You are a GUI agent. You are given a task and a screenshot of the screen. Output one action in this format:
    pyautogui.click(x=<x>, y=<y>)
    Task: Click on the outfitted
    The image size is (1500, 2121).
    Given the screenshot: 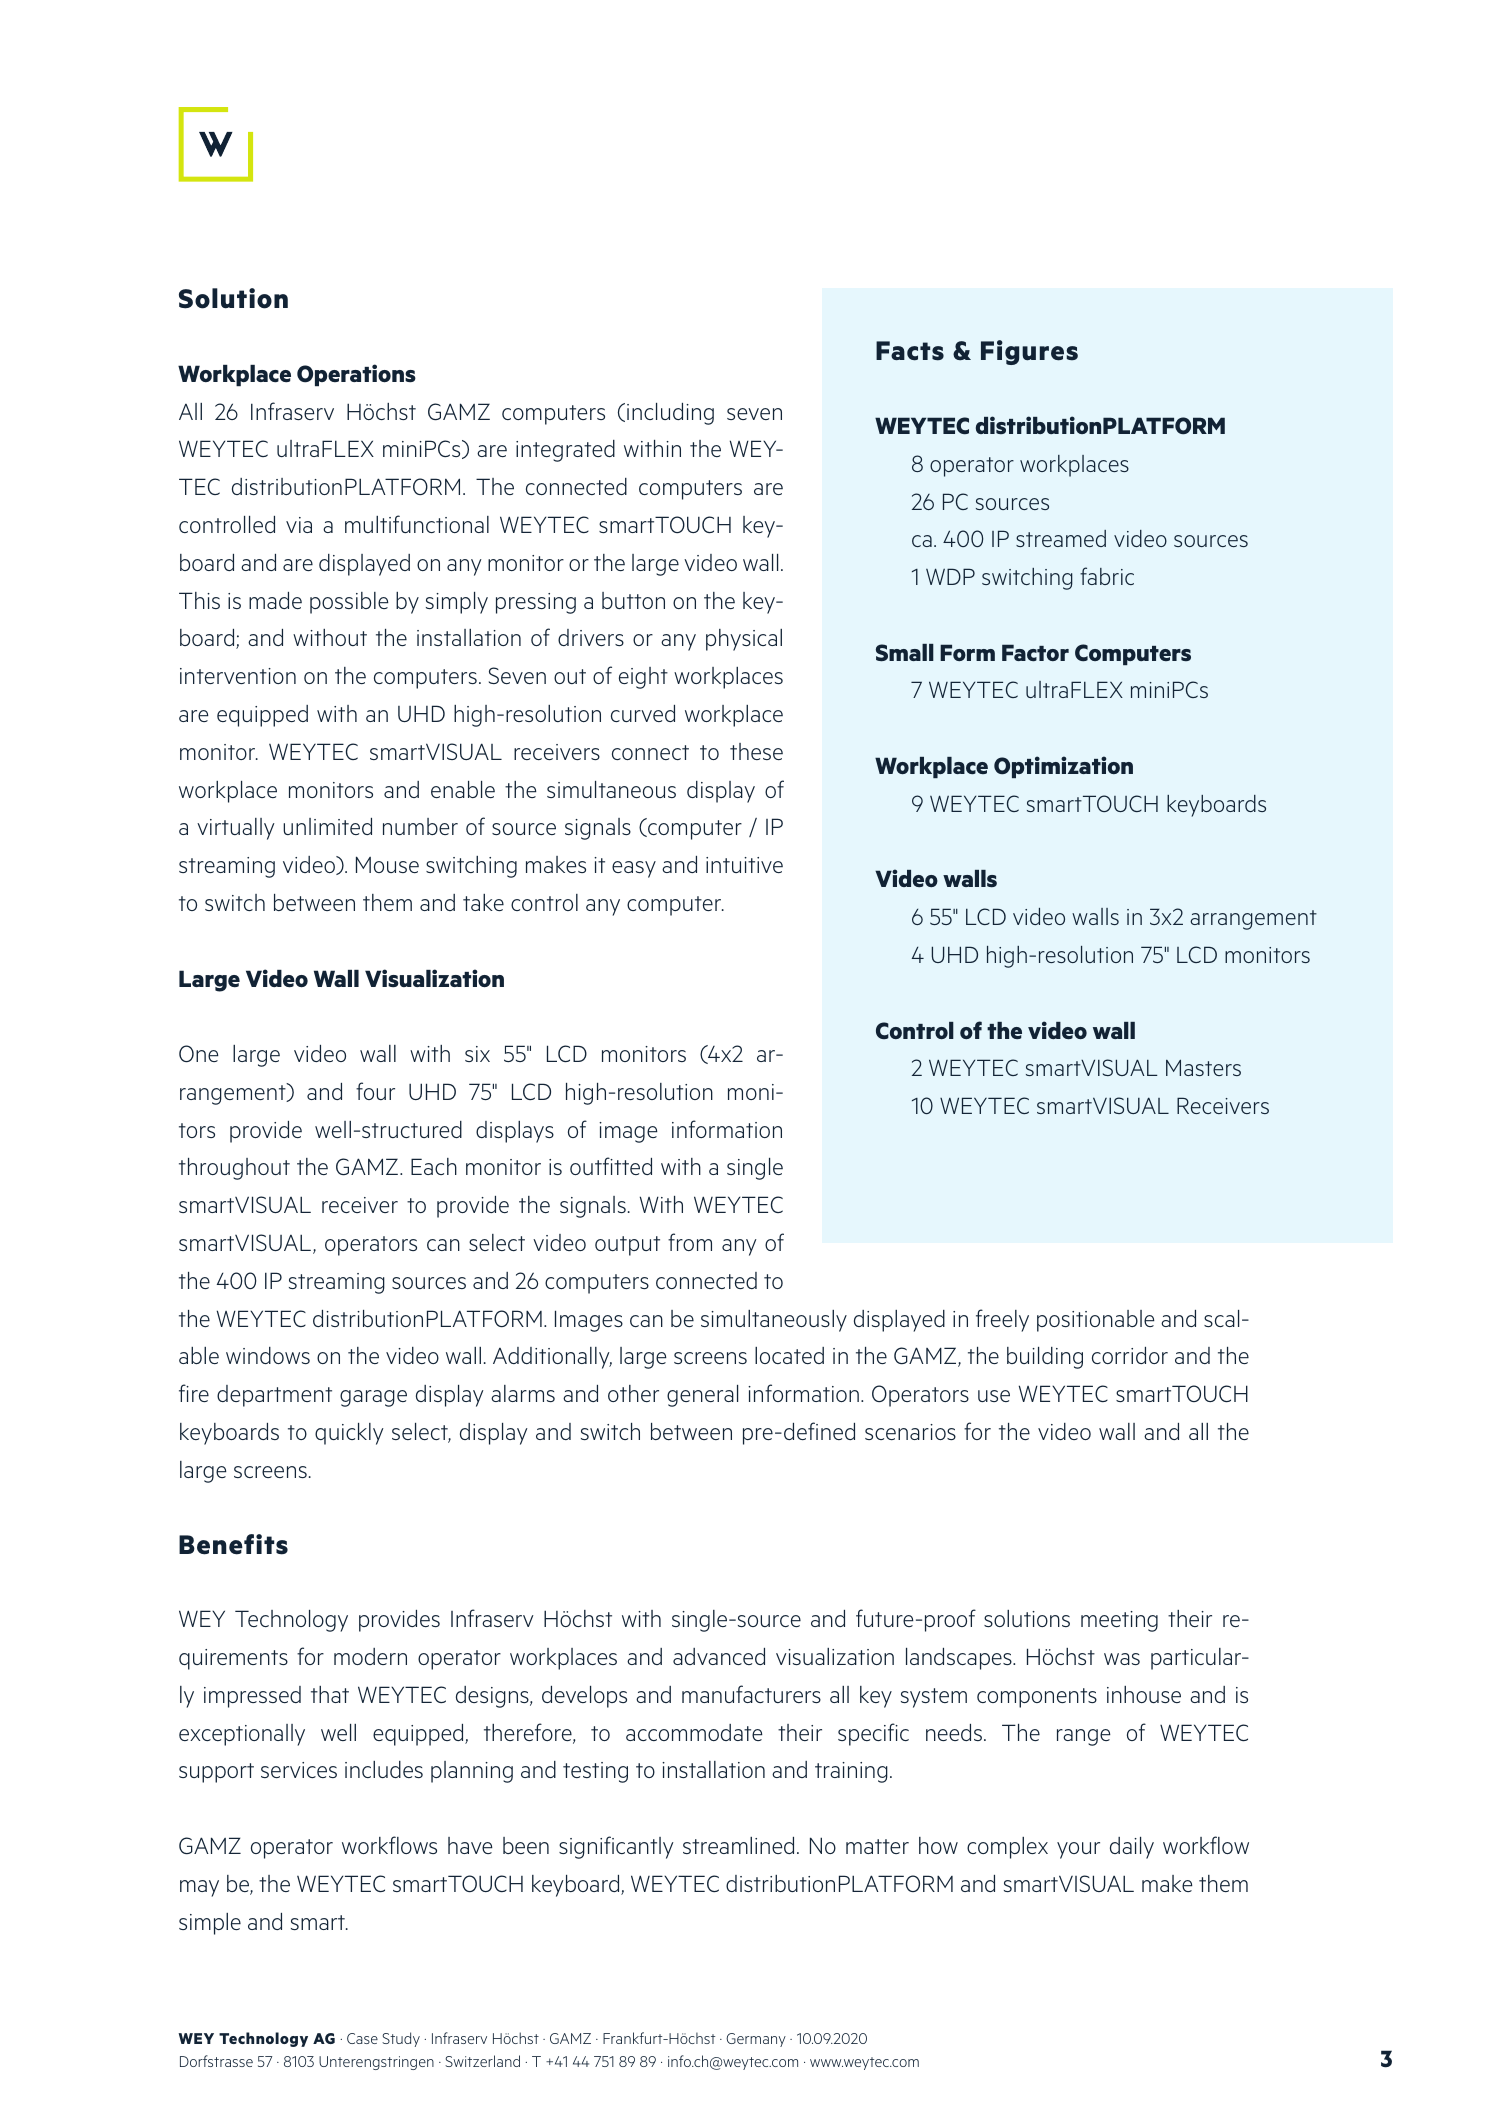 What is the action you would take?
    pyautogui.click(x=611, y=1166)
